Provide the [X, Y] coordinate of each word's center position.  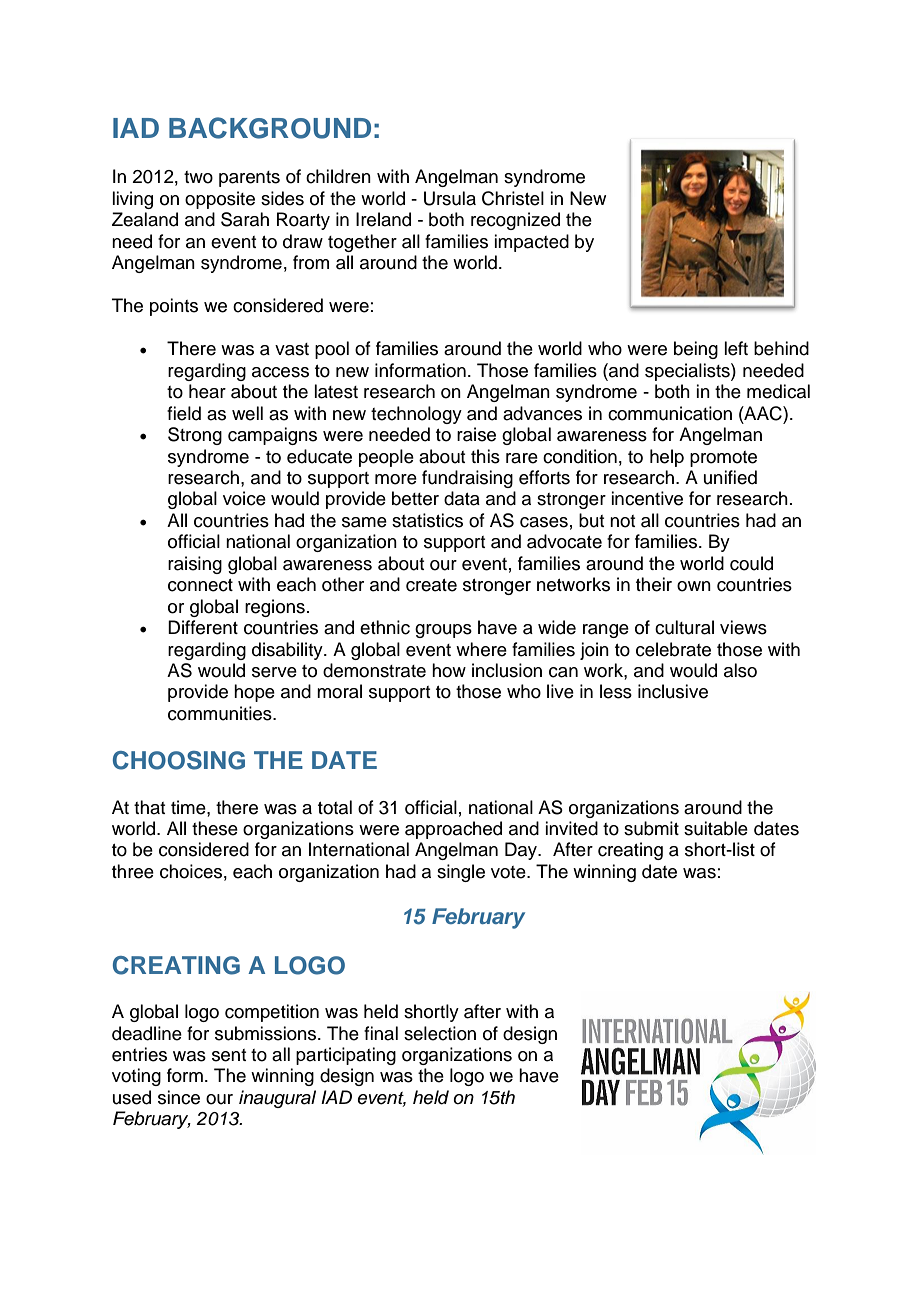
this [485, 456]
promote [723, 459]
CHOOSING [179, 760]
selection [440, 1033]
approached [453, 830]
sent [229, 1055]
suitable [716, 828]
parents [249, 179]
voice [244, 498]
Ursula [450, 198]
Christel [513, 198]
